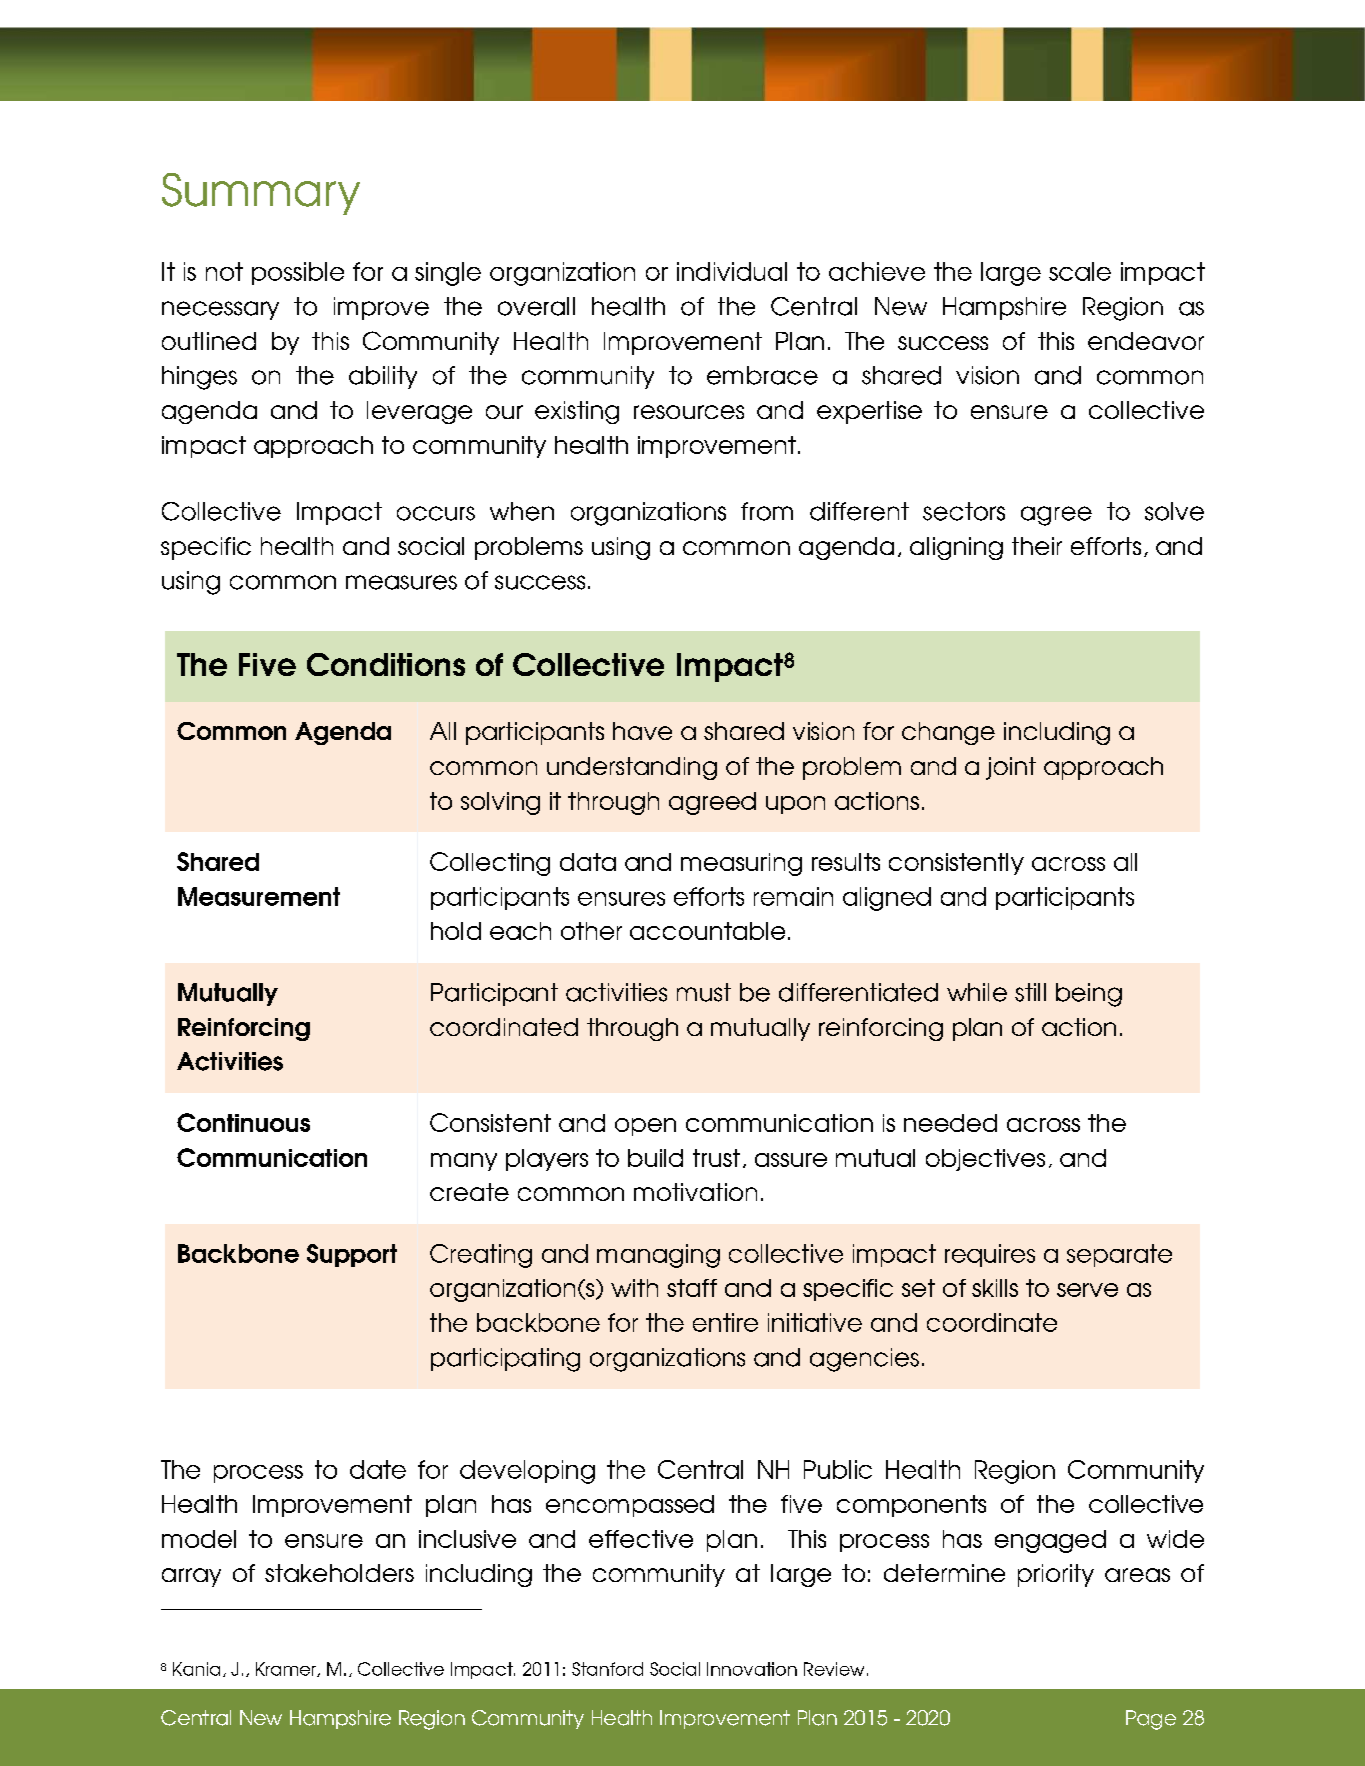 This document has width=1365, height=1766. I want to click on scale, so click(1080, 271).
